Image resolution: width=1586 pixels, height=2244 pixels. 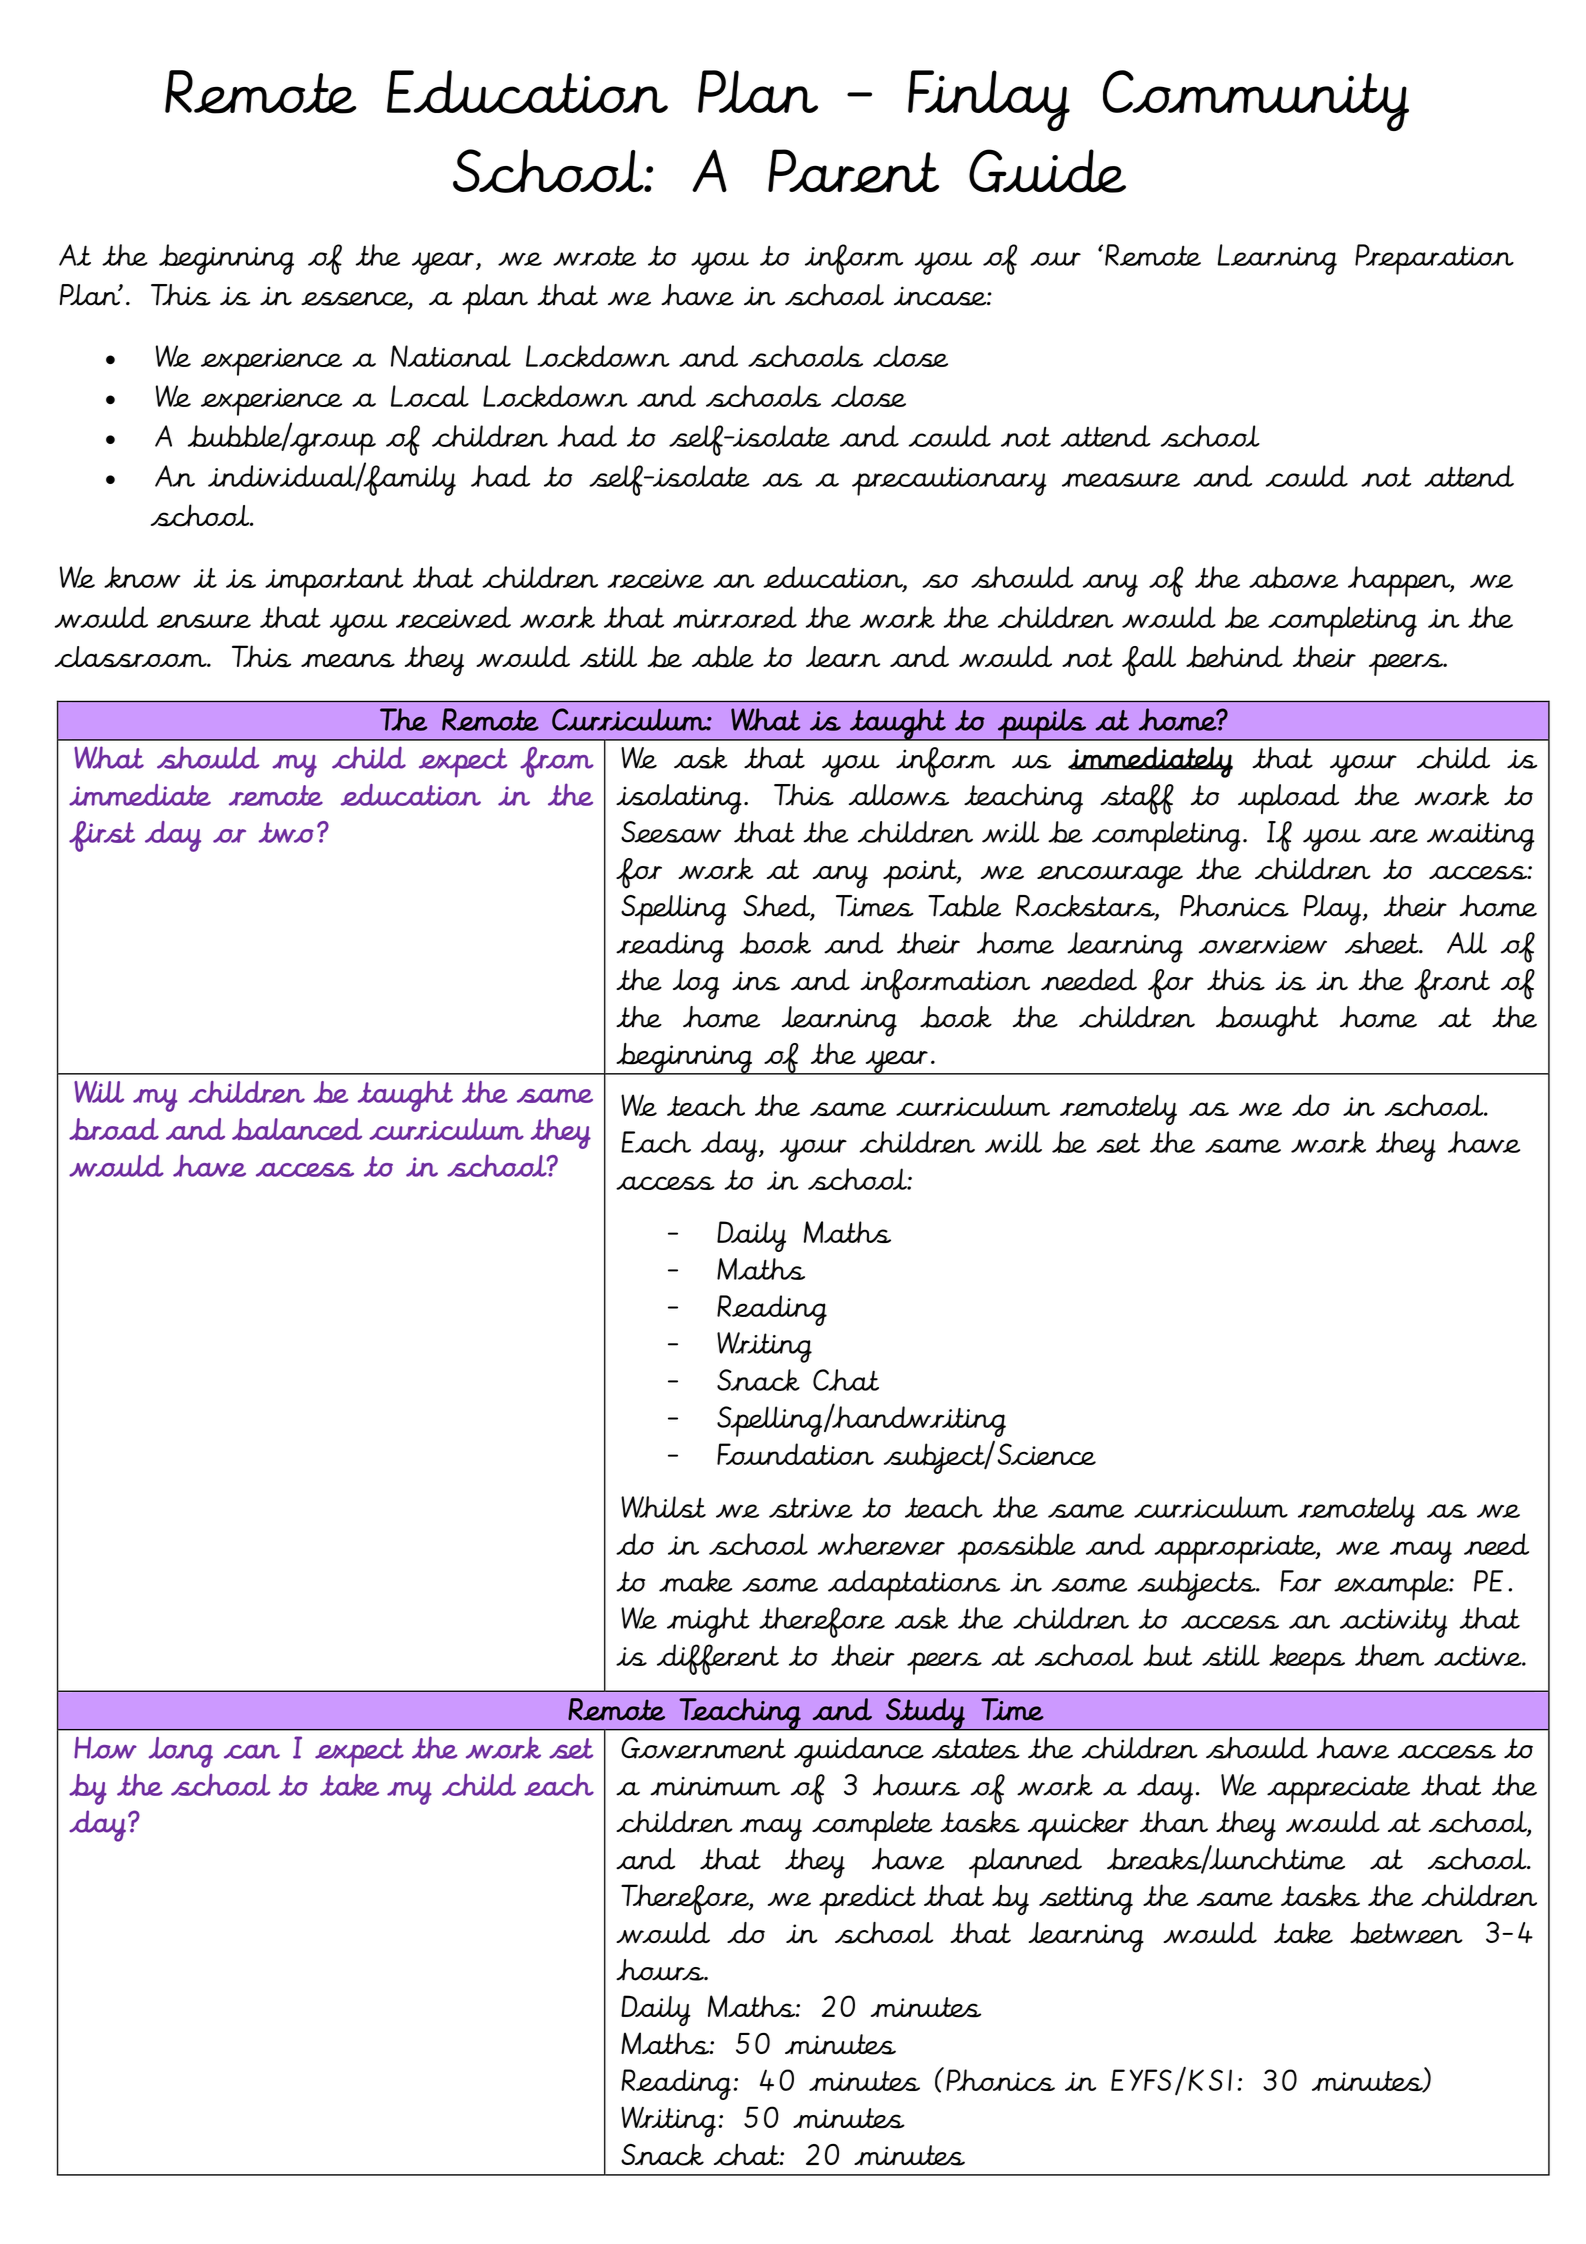 What do you see at coordinates (1288, 799) in the page?
I see `upload` at bounding box center [1288, 799].
